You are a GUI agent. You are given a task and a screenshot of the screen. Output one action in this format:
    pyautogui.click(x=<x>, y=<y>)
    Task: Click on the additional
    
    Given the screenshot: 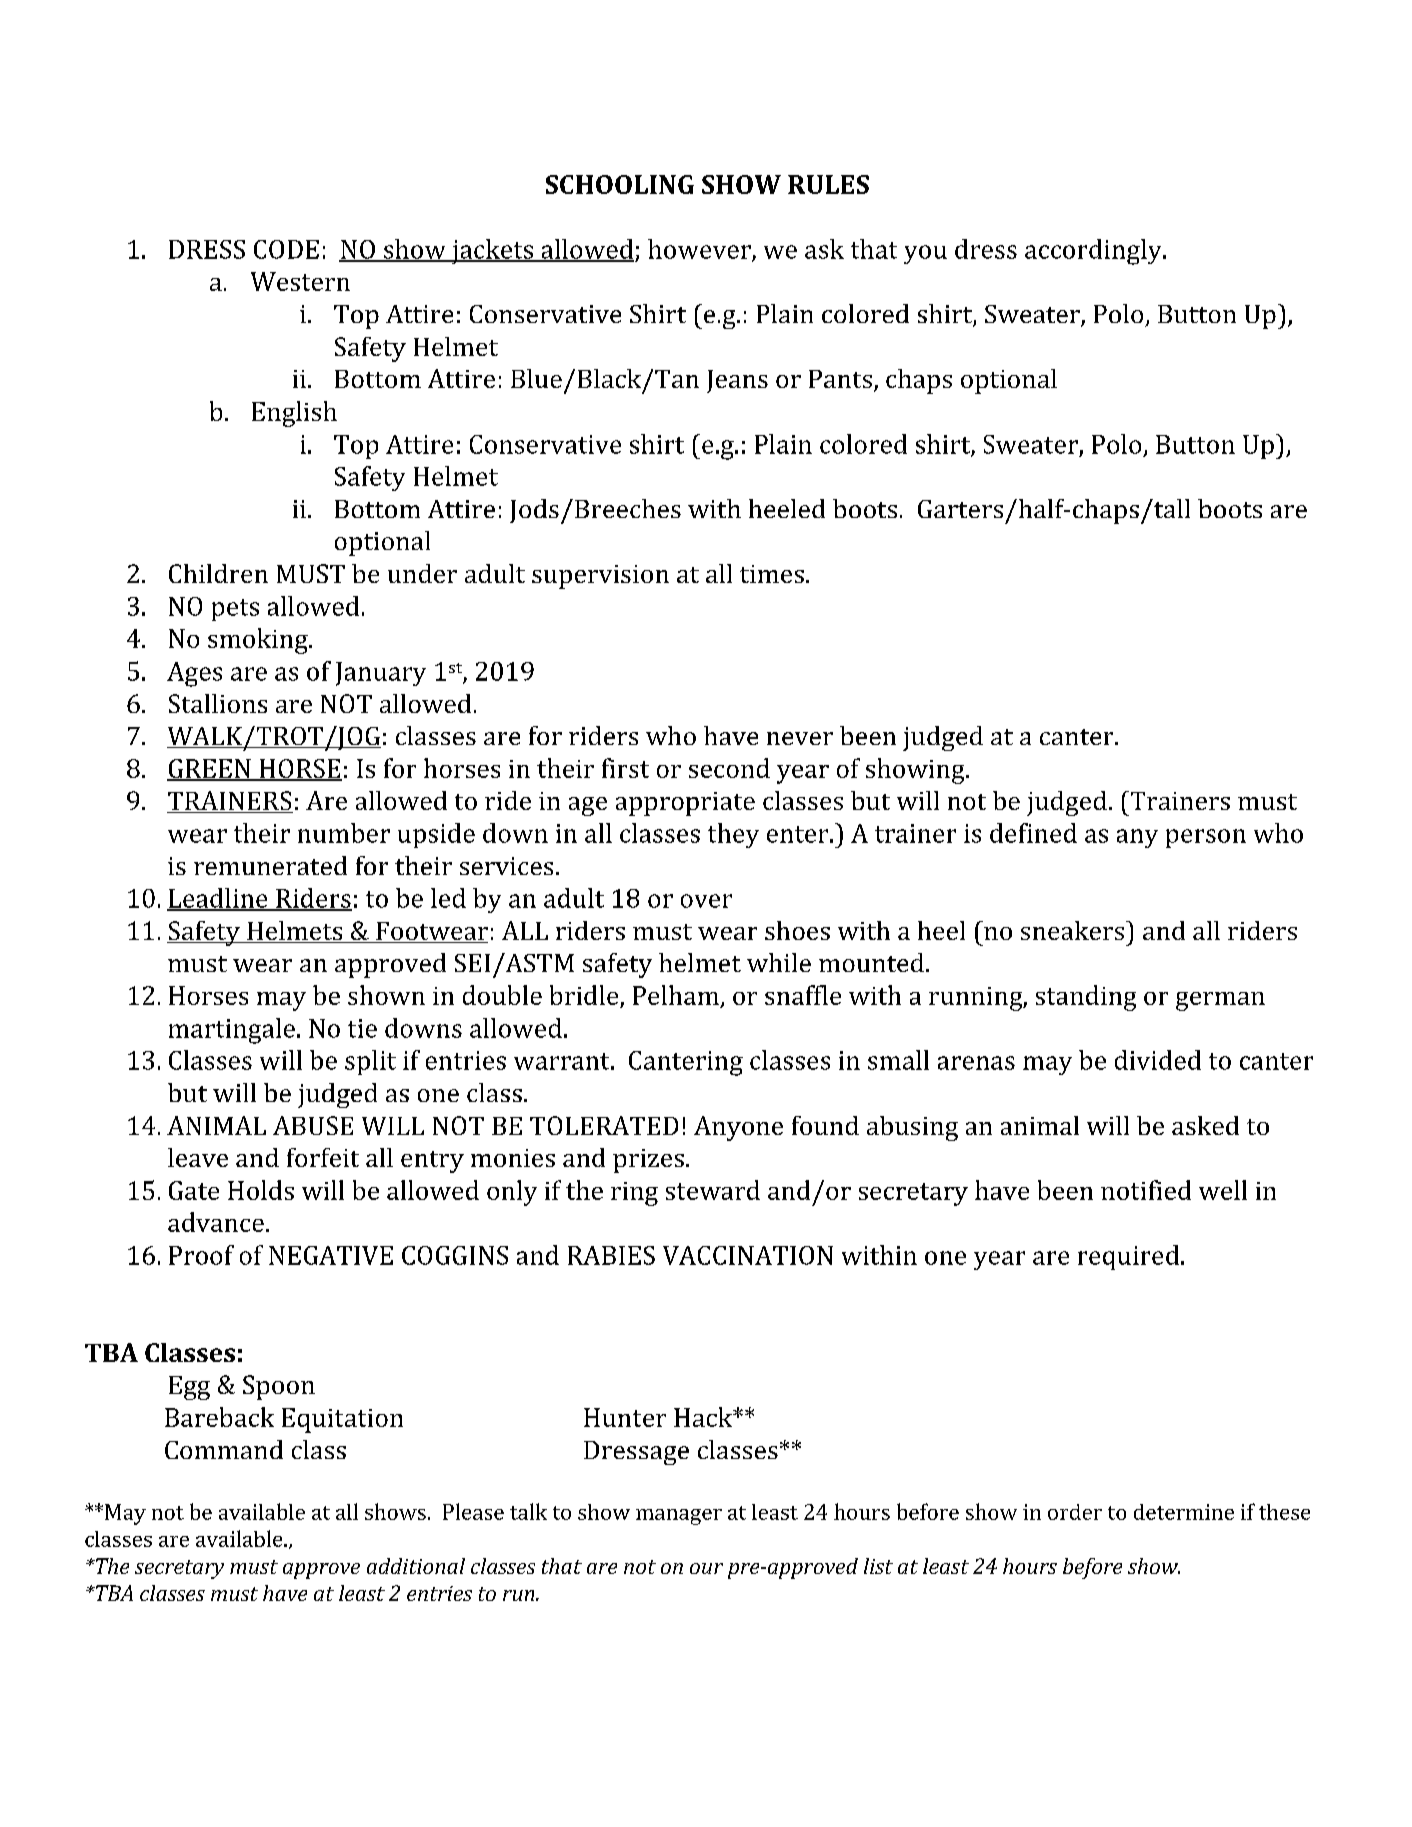 What is the action you would take?
    pyautogui.click(x=416, y=1566)
